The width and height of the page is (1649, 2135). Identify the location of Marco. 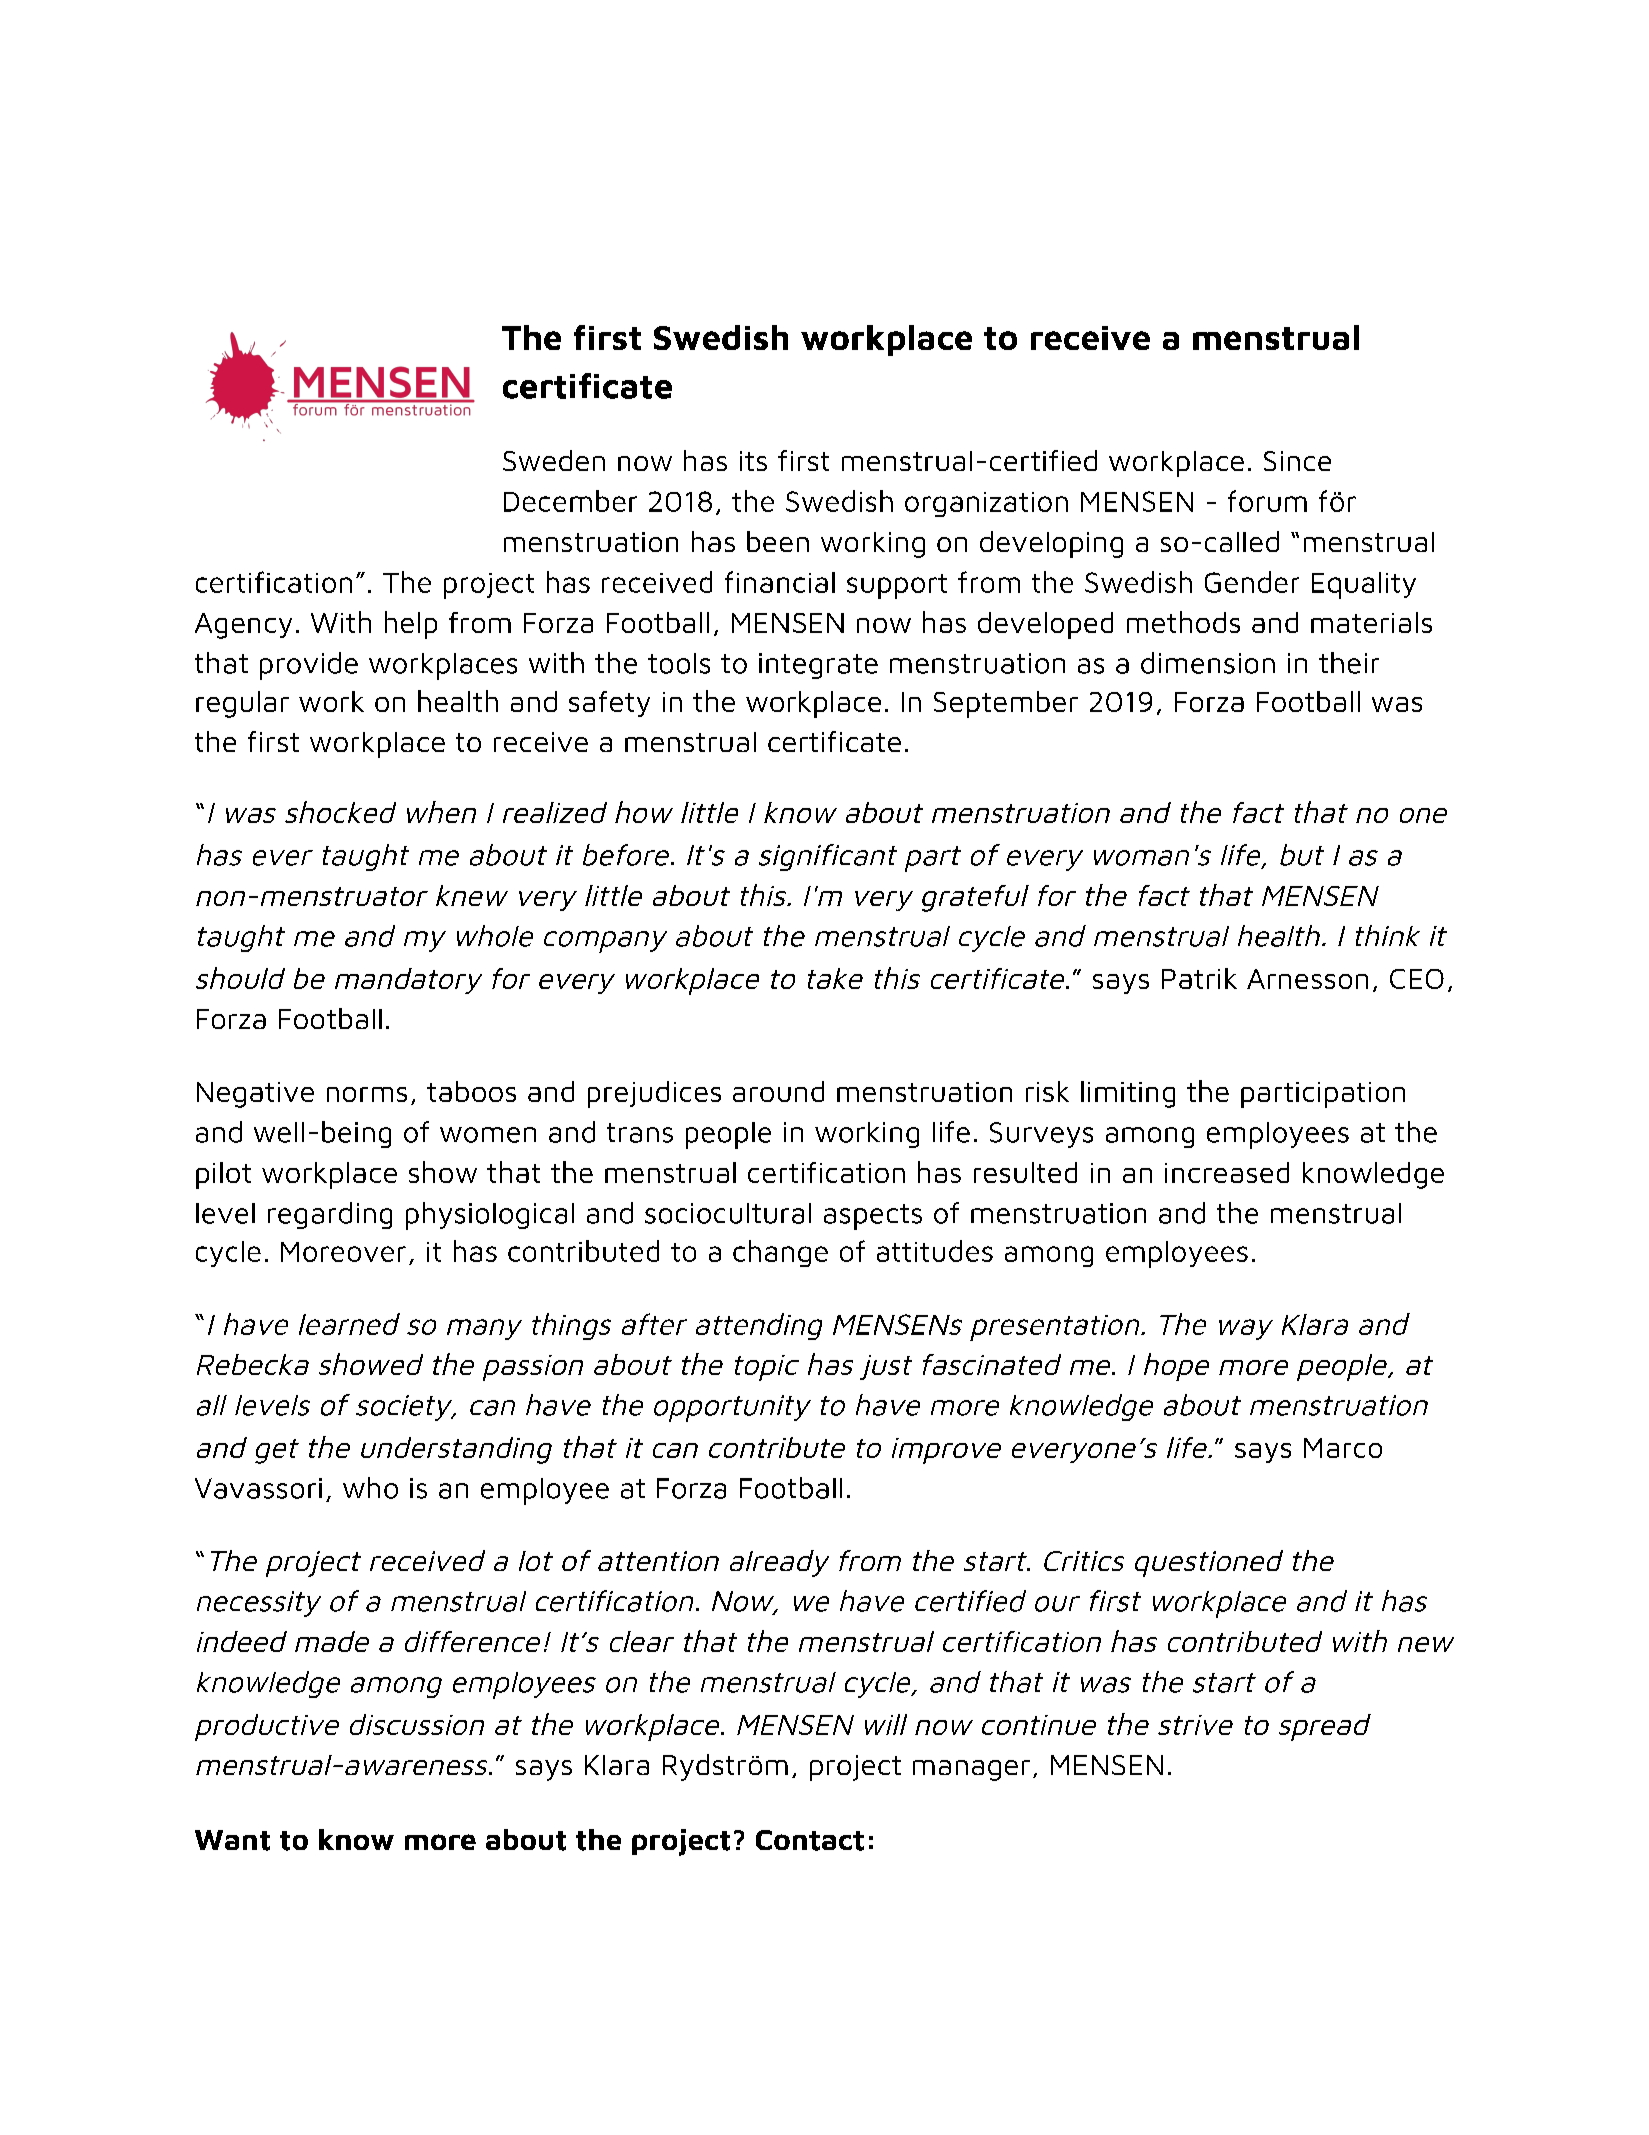
(1343, 1448).
